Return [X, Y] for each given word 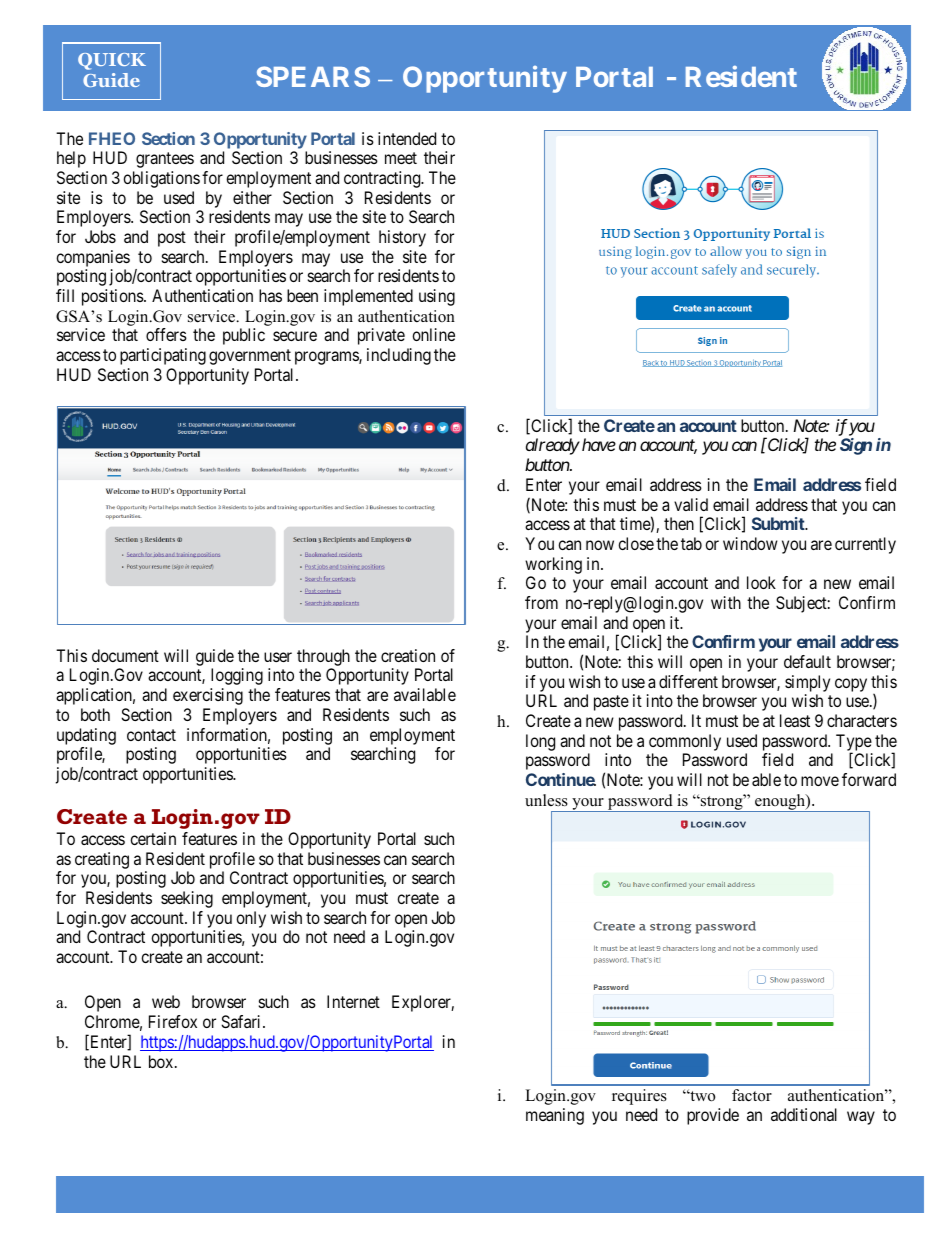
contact [151, 735]
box [162, 1061]
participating [163, 356]
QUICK [112, 61]
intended [407, 138]
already [553, 446]
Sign [856, 446]
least [795, 720]
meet [401, 158]
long [540, 742]
